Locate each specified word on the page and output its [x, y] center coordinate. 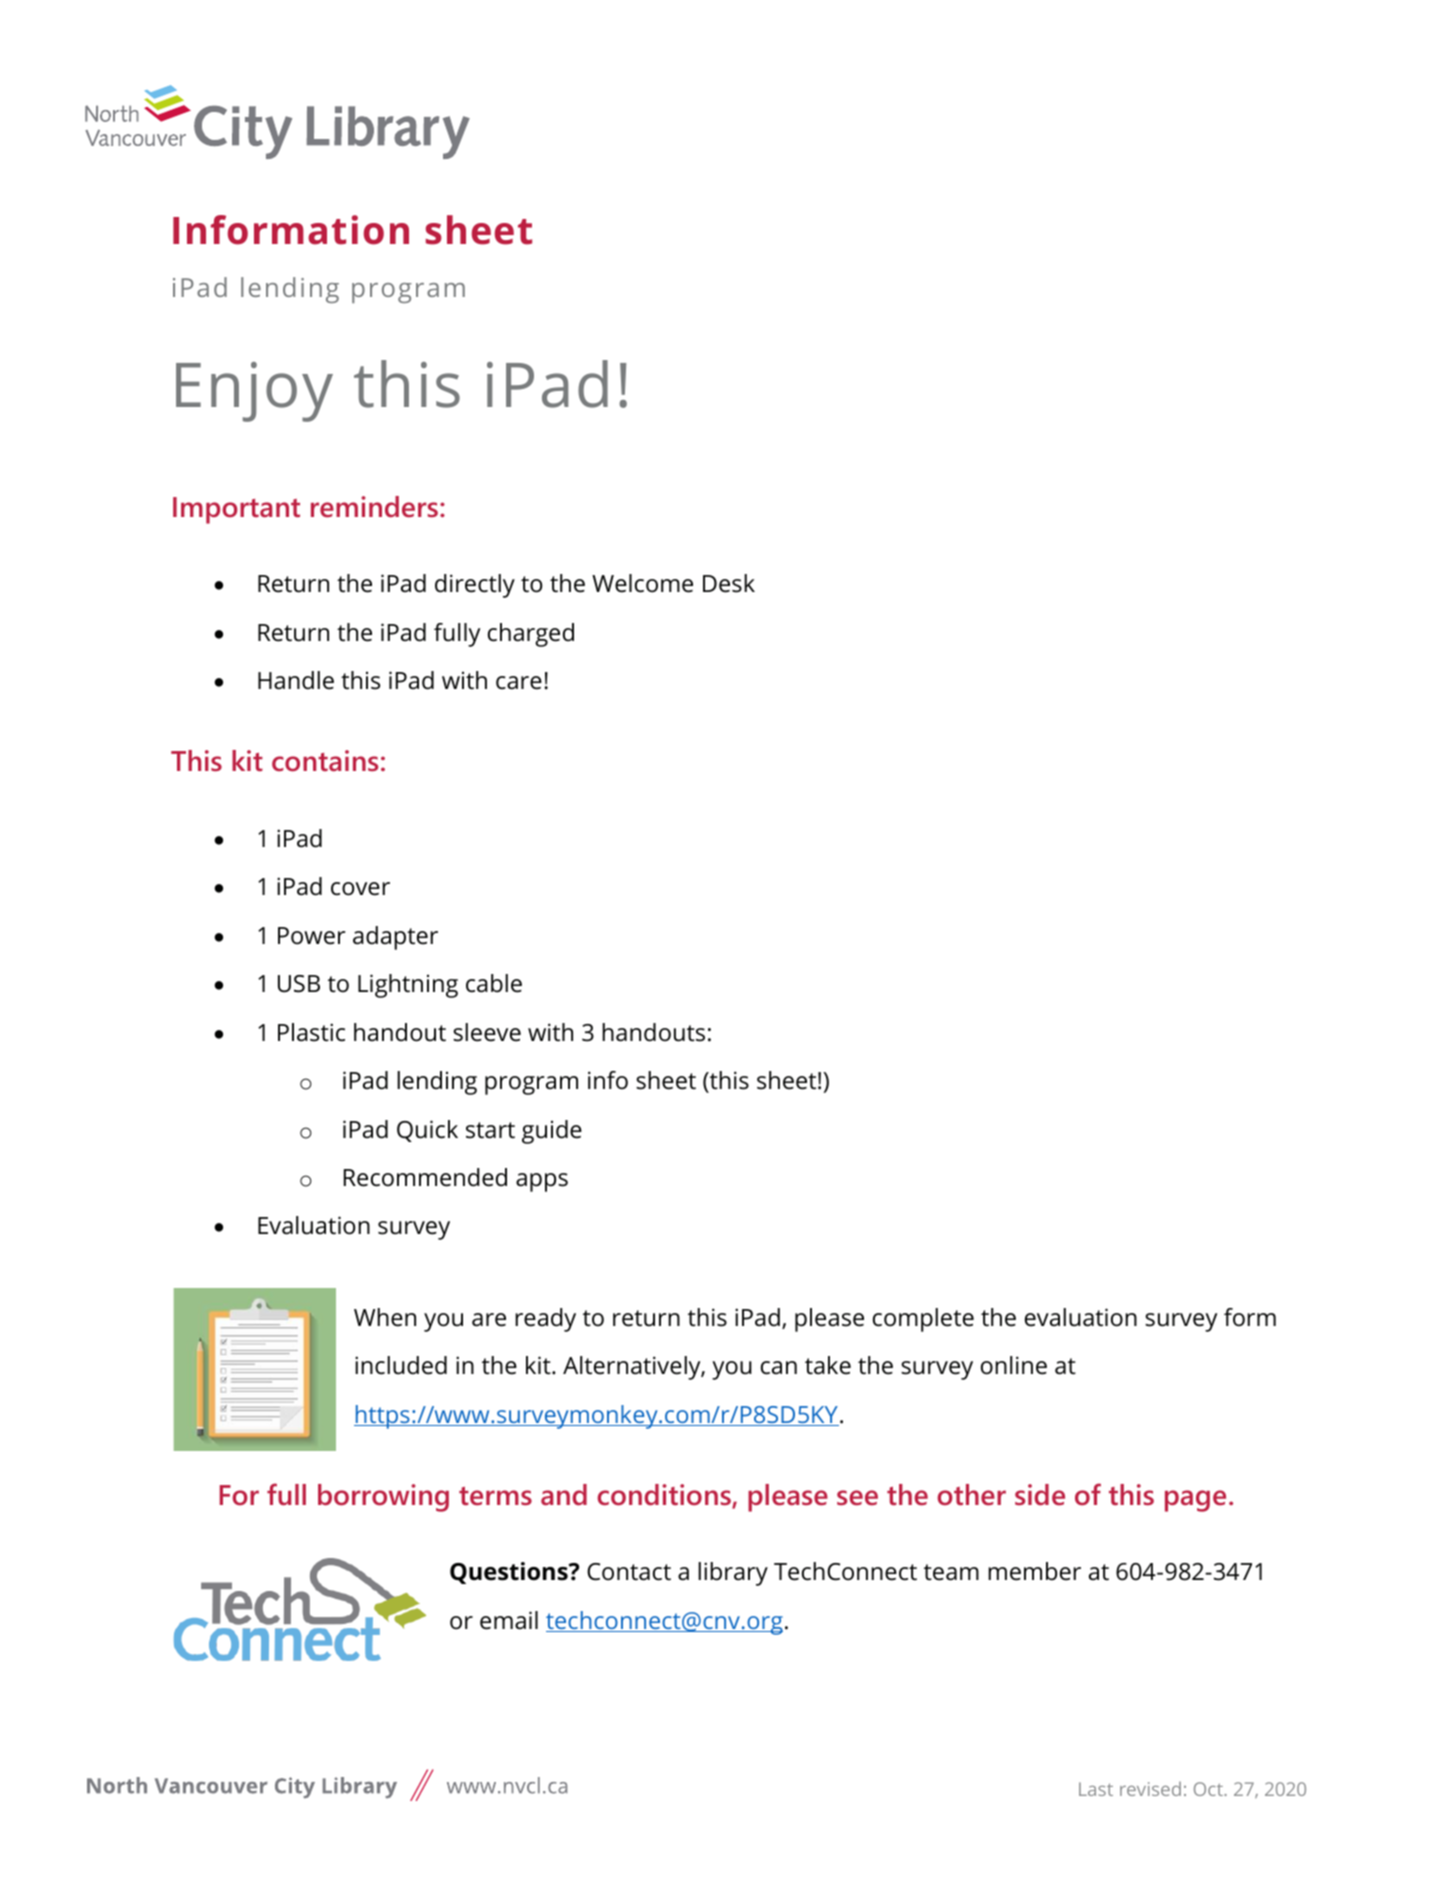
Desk [729, 583]
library [733, 1574]
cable [494, 983]
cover [360, 889]
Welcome [642, 583]
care [519, 683]
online [1014, 1365]
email [509, 1620]
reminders [376, 507]
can [779, 1368]
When [385, 1317]
